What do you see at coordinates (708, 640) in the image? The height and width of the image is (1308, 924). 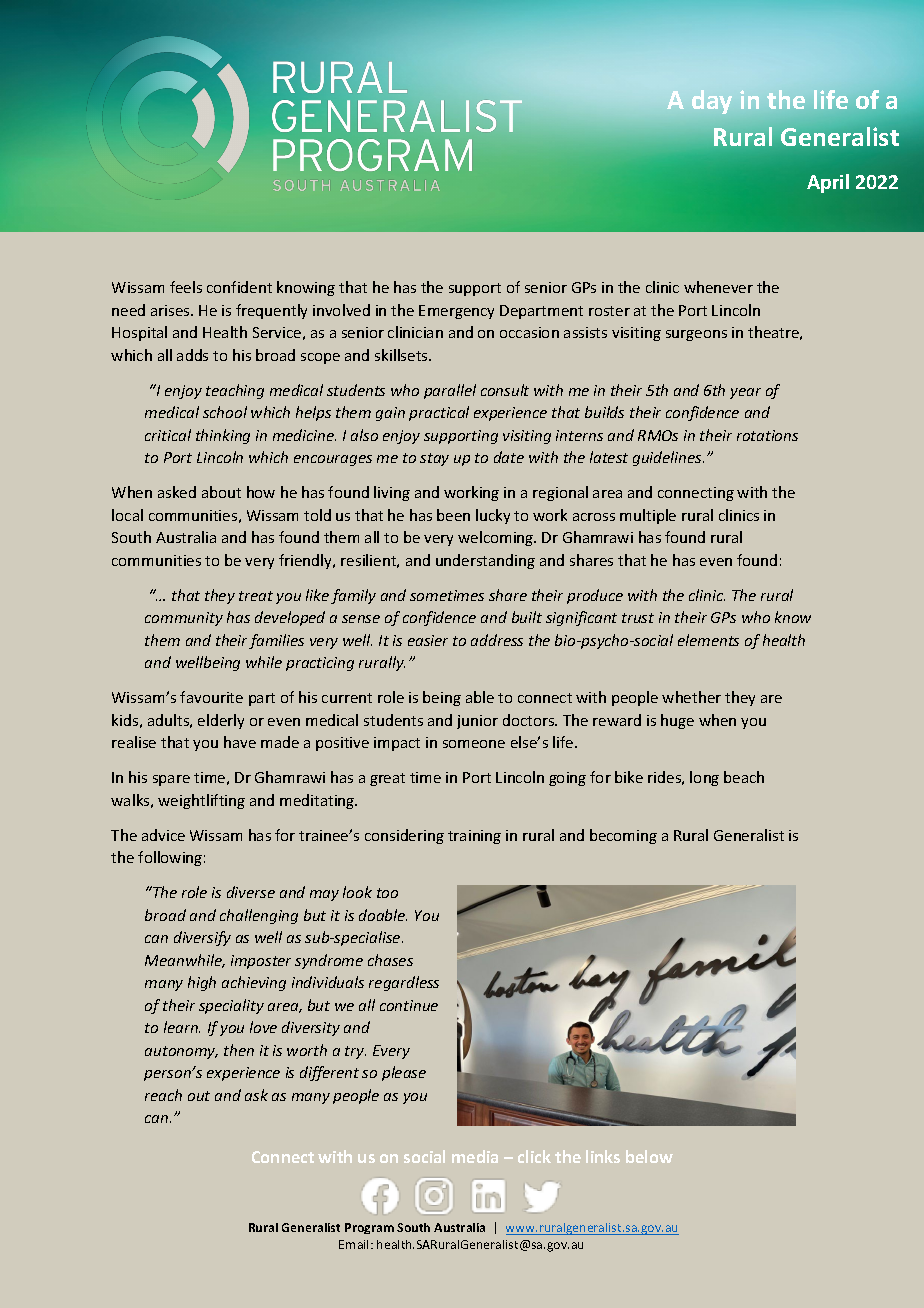 I see `elements` at bounding box center [708, 640].
